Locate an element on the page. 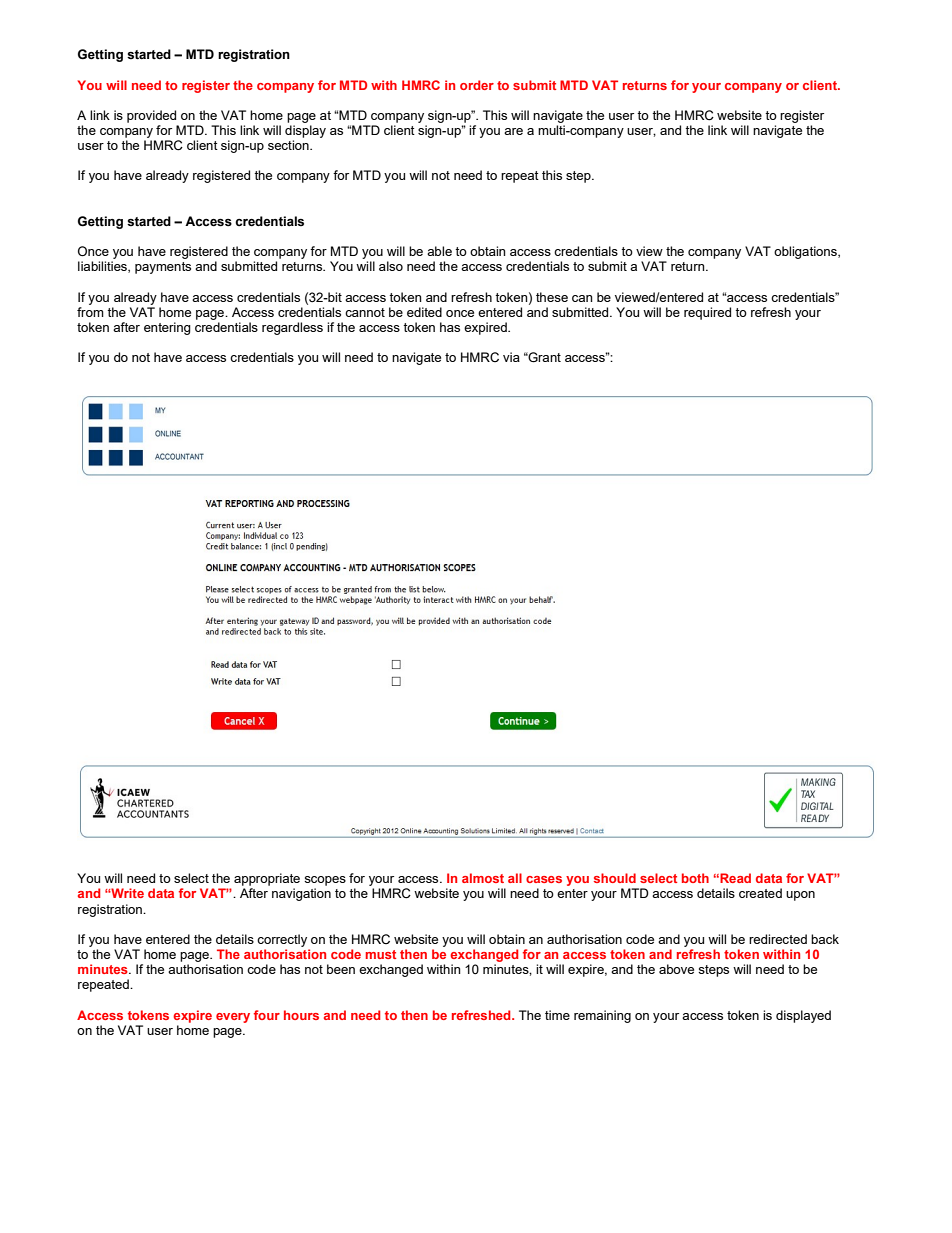  must is located at coordinates (381, 954).
